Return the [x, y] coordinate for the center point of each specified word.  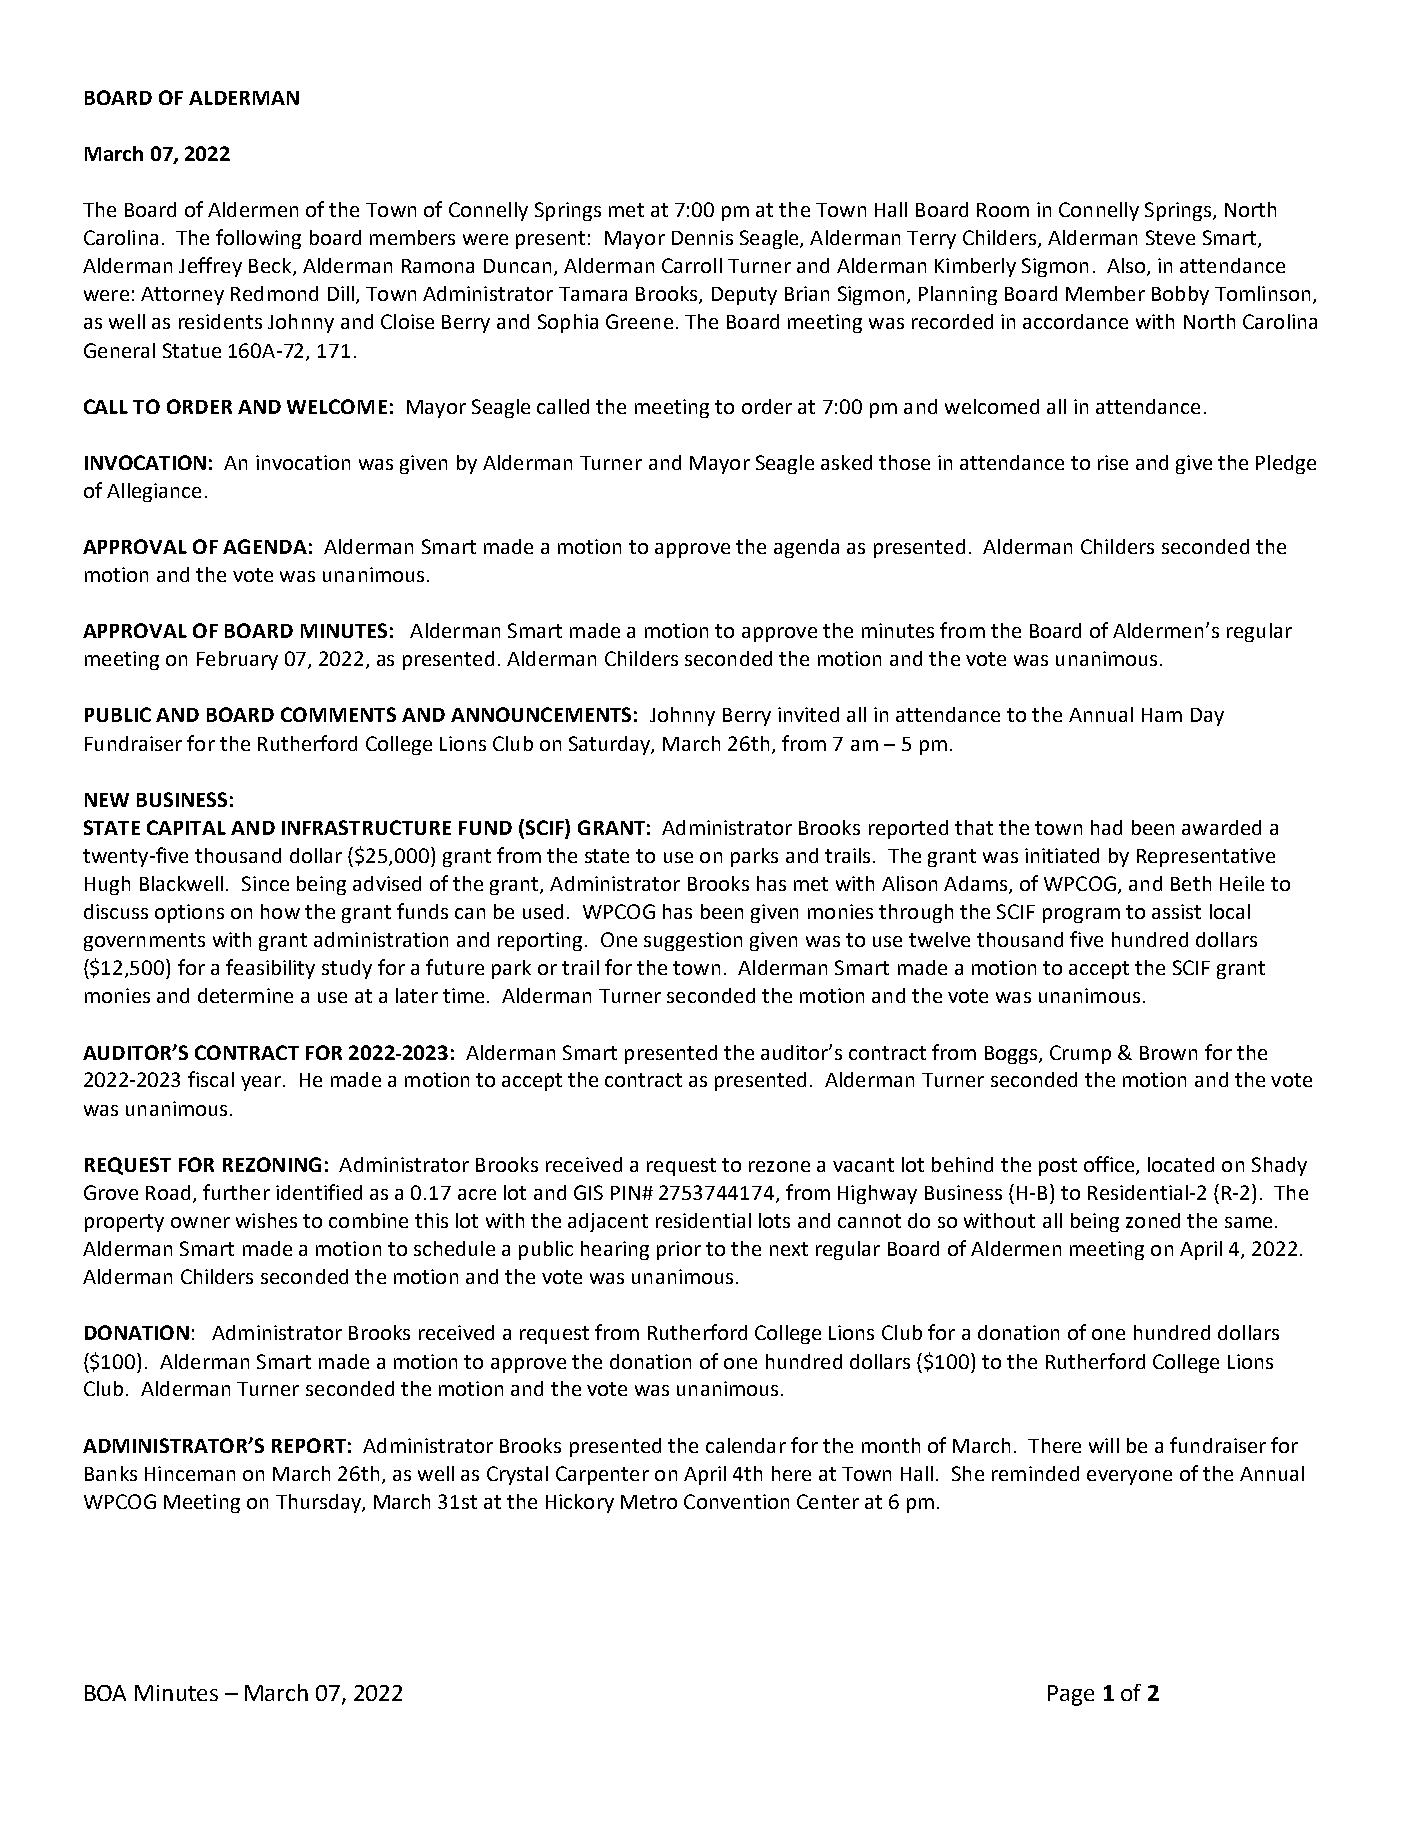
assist [1176, 911]
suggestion [693, 941]
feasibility [270, 969]
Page [1071, 1695]
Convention [736, 1501]
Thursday [319, 1503]
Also [1127, 267]
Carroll [692, 265]
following [258, 239]
